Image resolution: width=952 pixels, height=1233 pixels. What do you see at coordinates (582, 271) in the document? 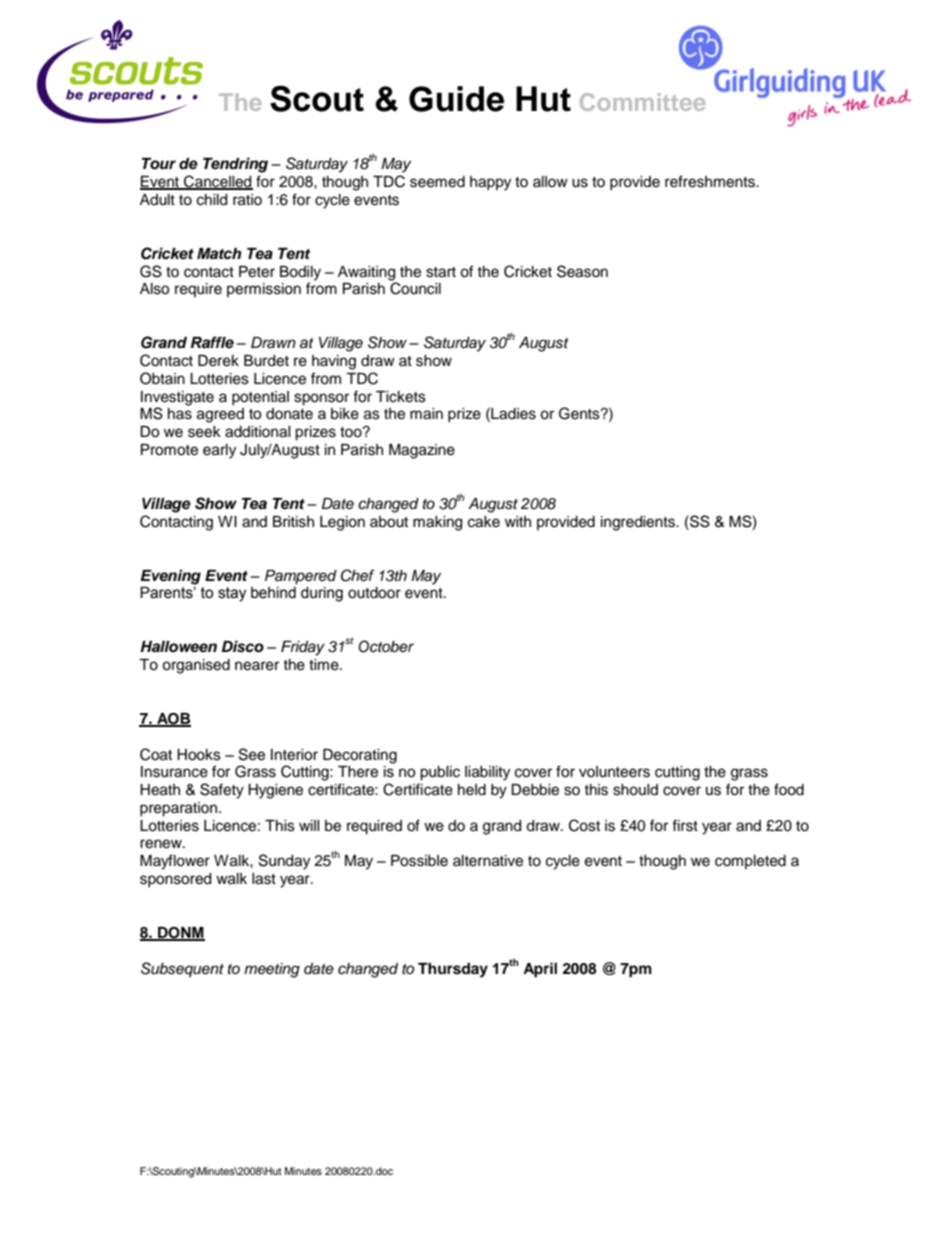
I see `Season` at bounding box center [582, 271].
